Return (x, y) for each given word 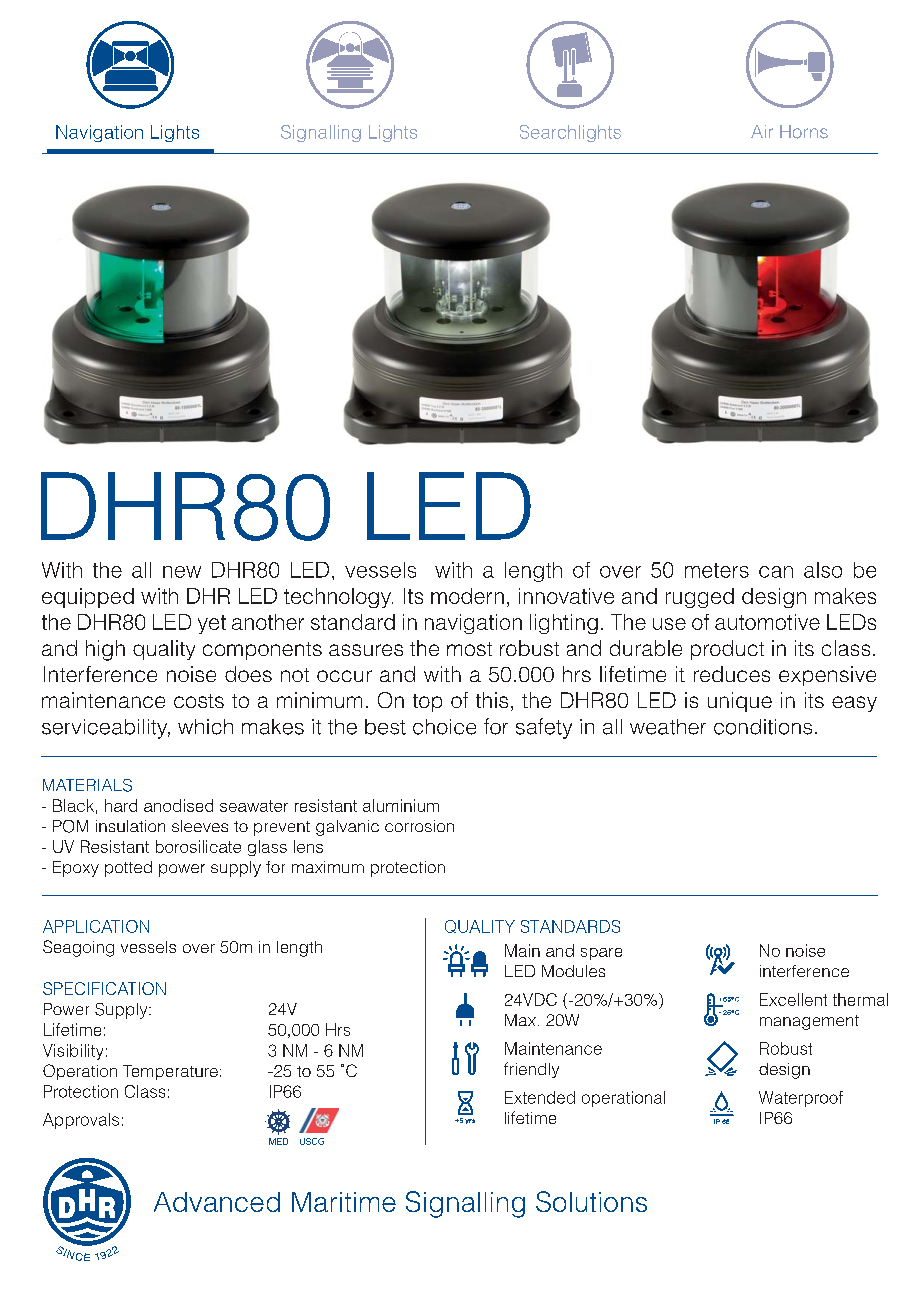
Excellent (793, 999)
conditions (763, 727)
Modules (573, 971)
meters (717, 570)
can (776, 572)
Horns (804, 132)
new (182, 572)
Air (762, 131)
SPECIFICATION (104, 988)
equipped (88, 598)
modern (467, 596)
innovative (566, 596)
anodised (178, 805)
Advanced (217, 1202)
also (823, 570)
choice (444, 727)
